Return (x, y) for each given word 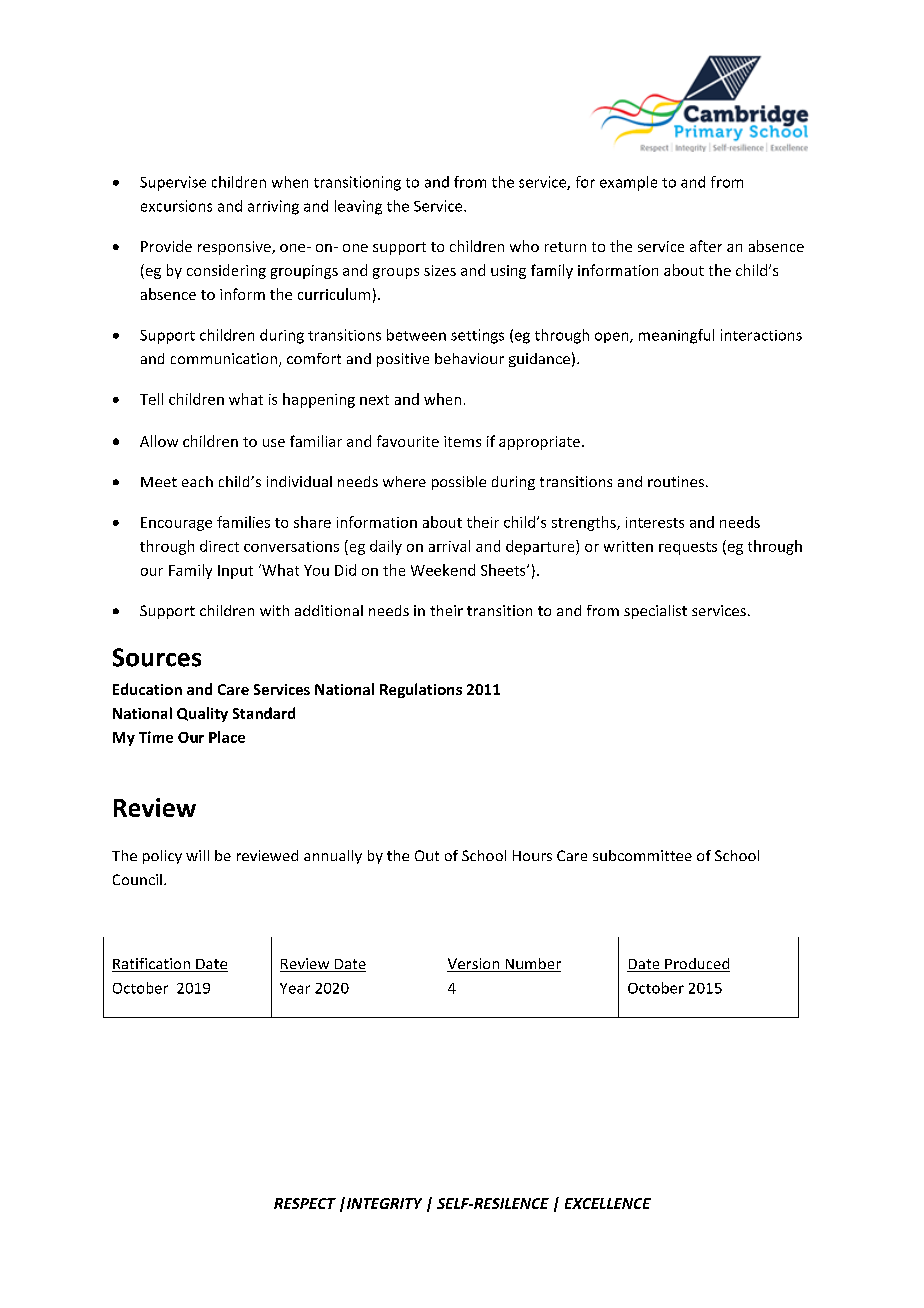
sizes (440, 270)
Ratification (152, 965)
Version (474, 965)
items (462, 441)
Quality (202, 714)
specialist (655, 612)
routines (676, 481)
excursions (176, 206)
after (706, 246)
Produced (696, 965)
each (197, 481)
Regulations (421, 690)
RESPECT (305, 1203)
